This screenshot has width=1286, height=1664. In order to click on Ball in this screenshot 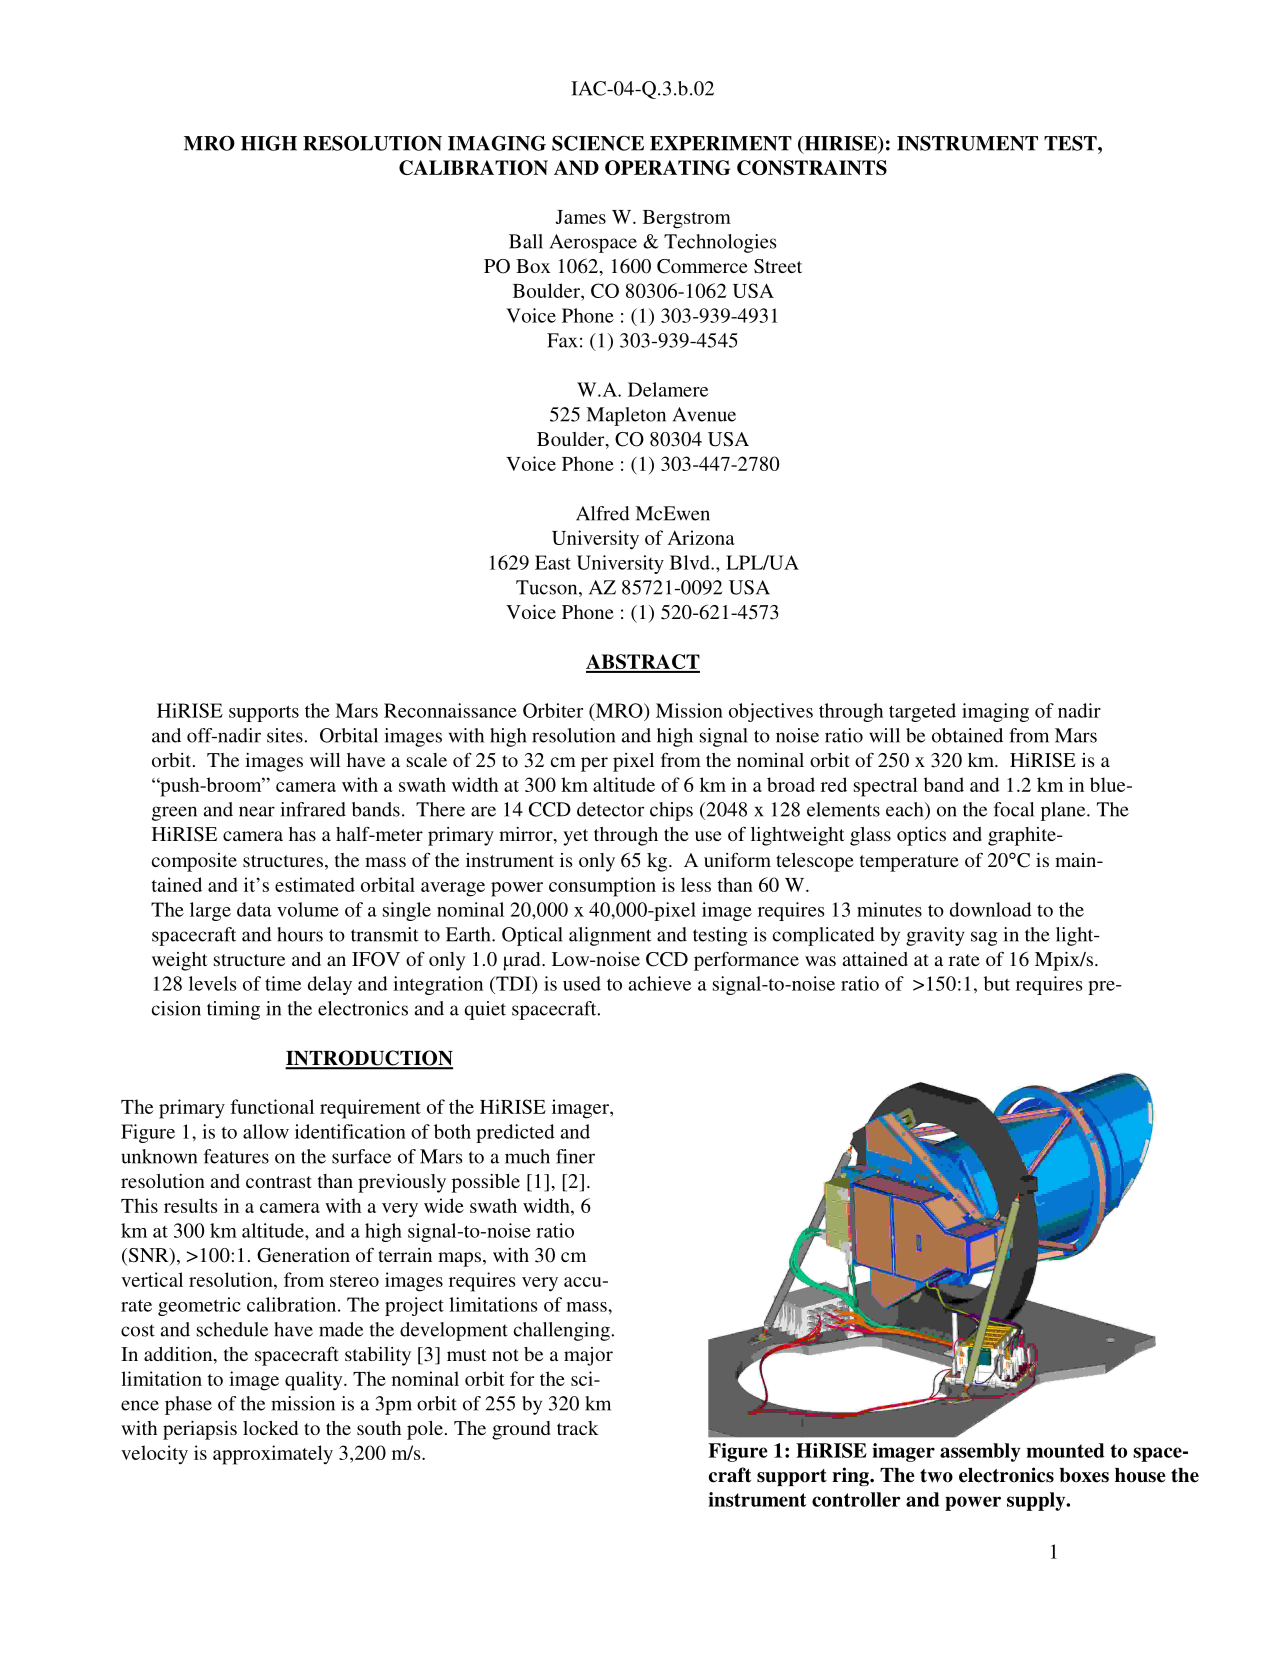, I will do `click(526, 241)`.
